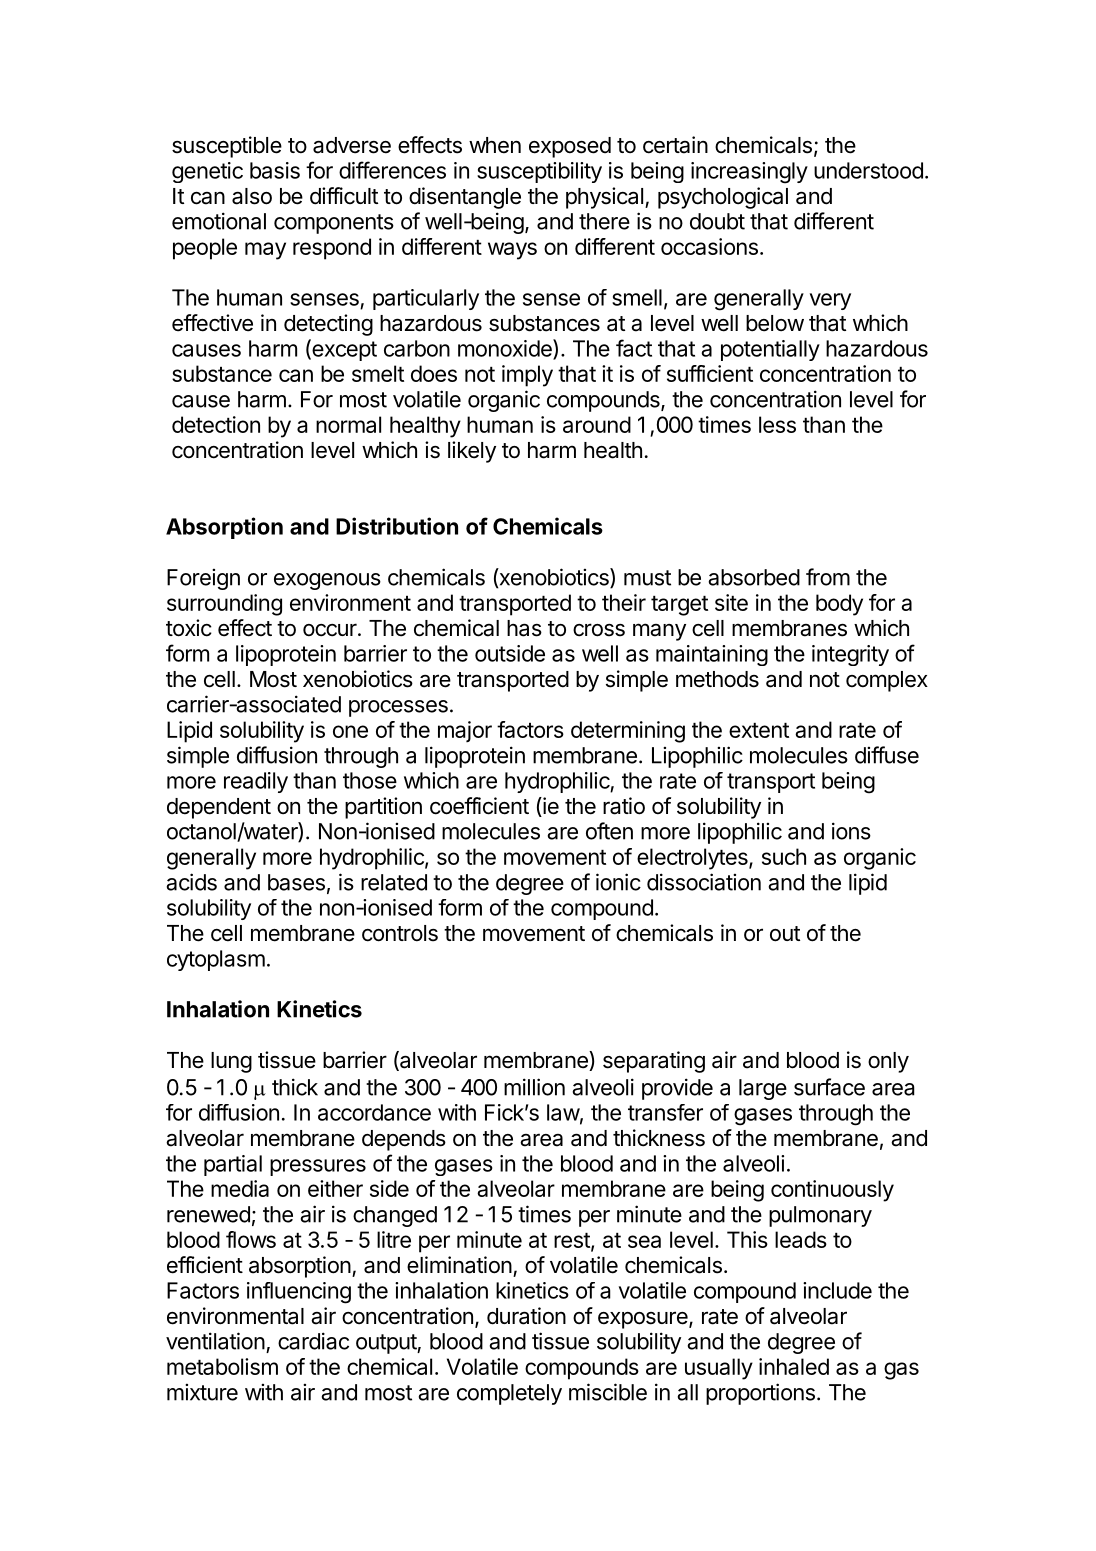  Describe the element at coordinates (794, 1366) in the screenshot. I see `inhaled` at that location.
